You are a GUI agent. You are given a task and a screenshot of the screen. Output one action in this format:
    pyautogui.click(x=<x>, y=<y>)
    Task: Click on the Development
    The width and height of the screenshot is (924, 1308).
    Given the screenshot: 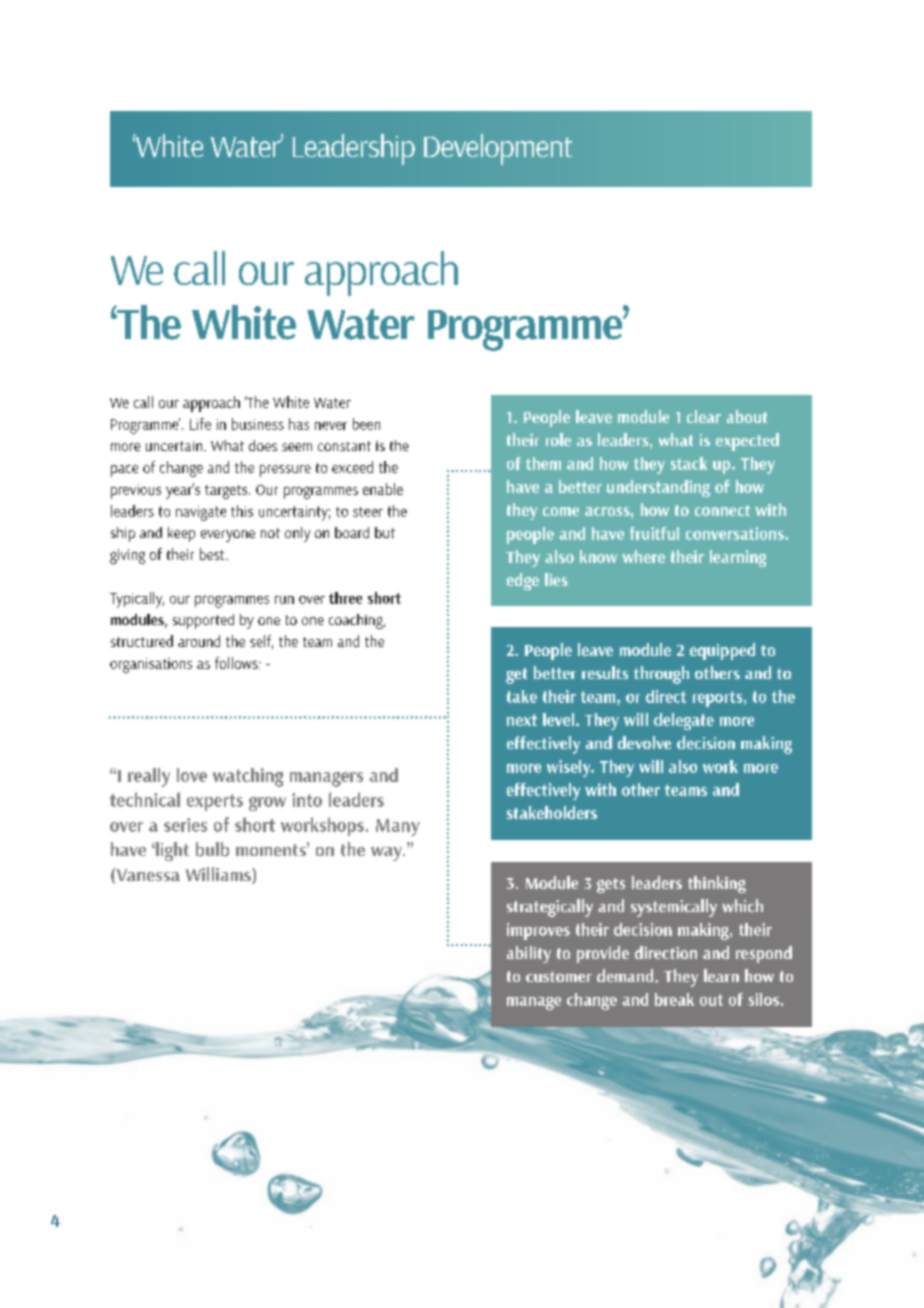 What is the action you would take?
    pyautogui.click(x=498, y=149)
